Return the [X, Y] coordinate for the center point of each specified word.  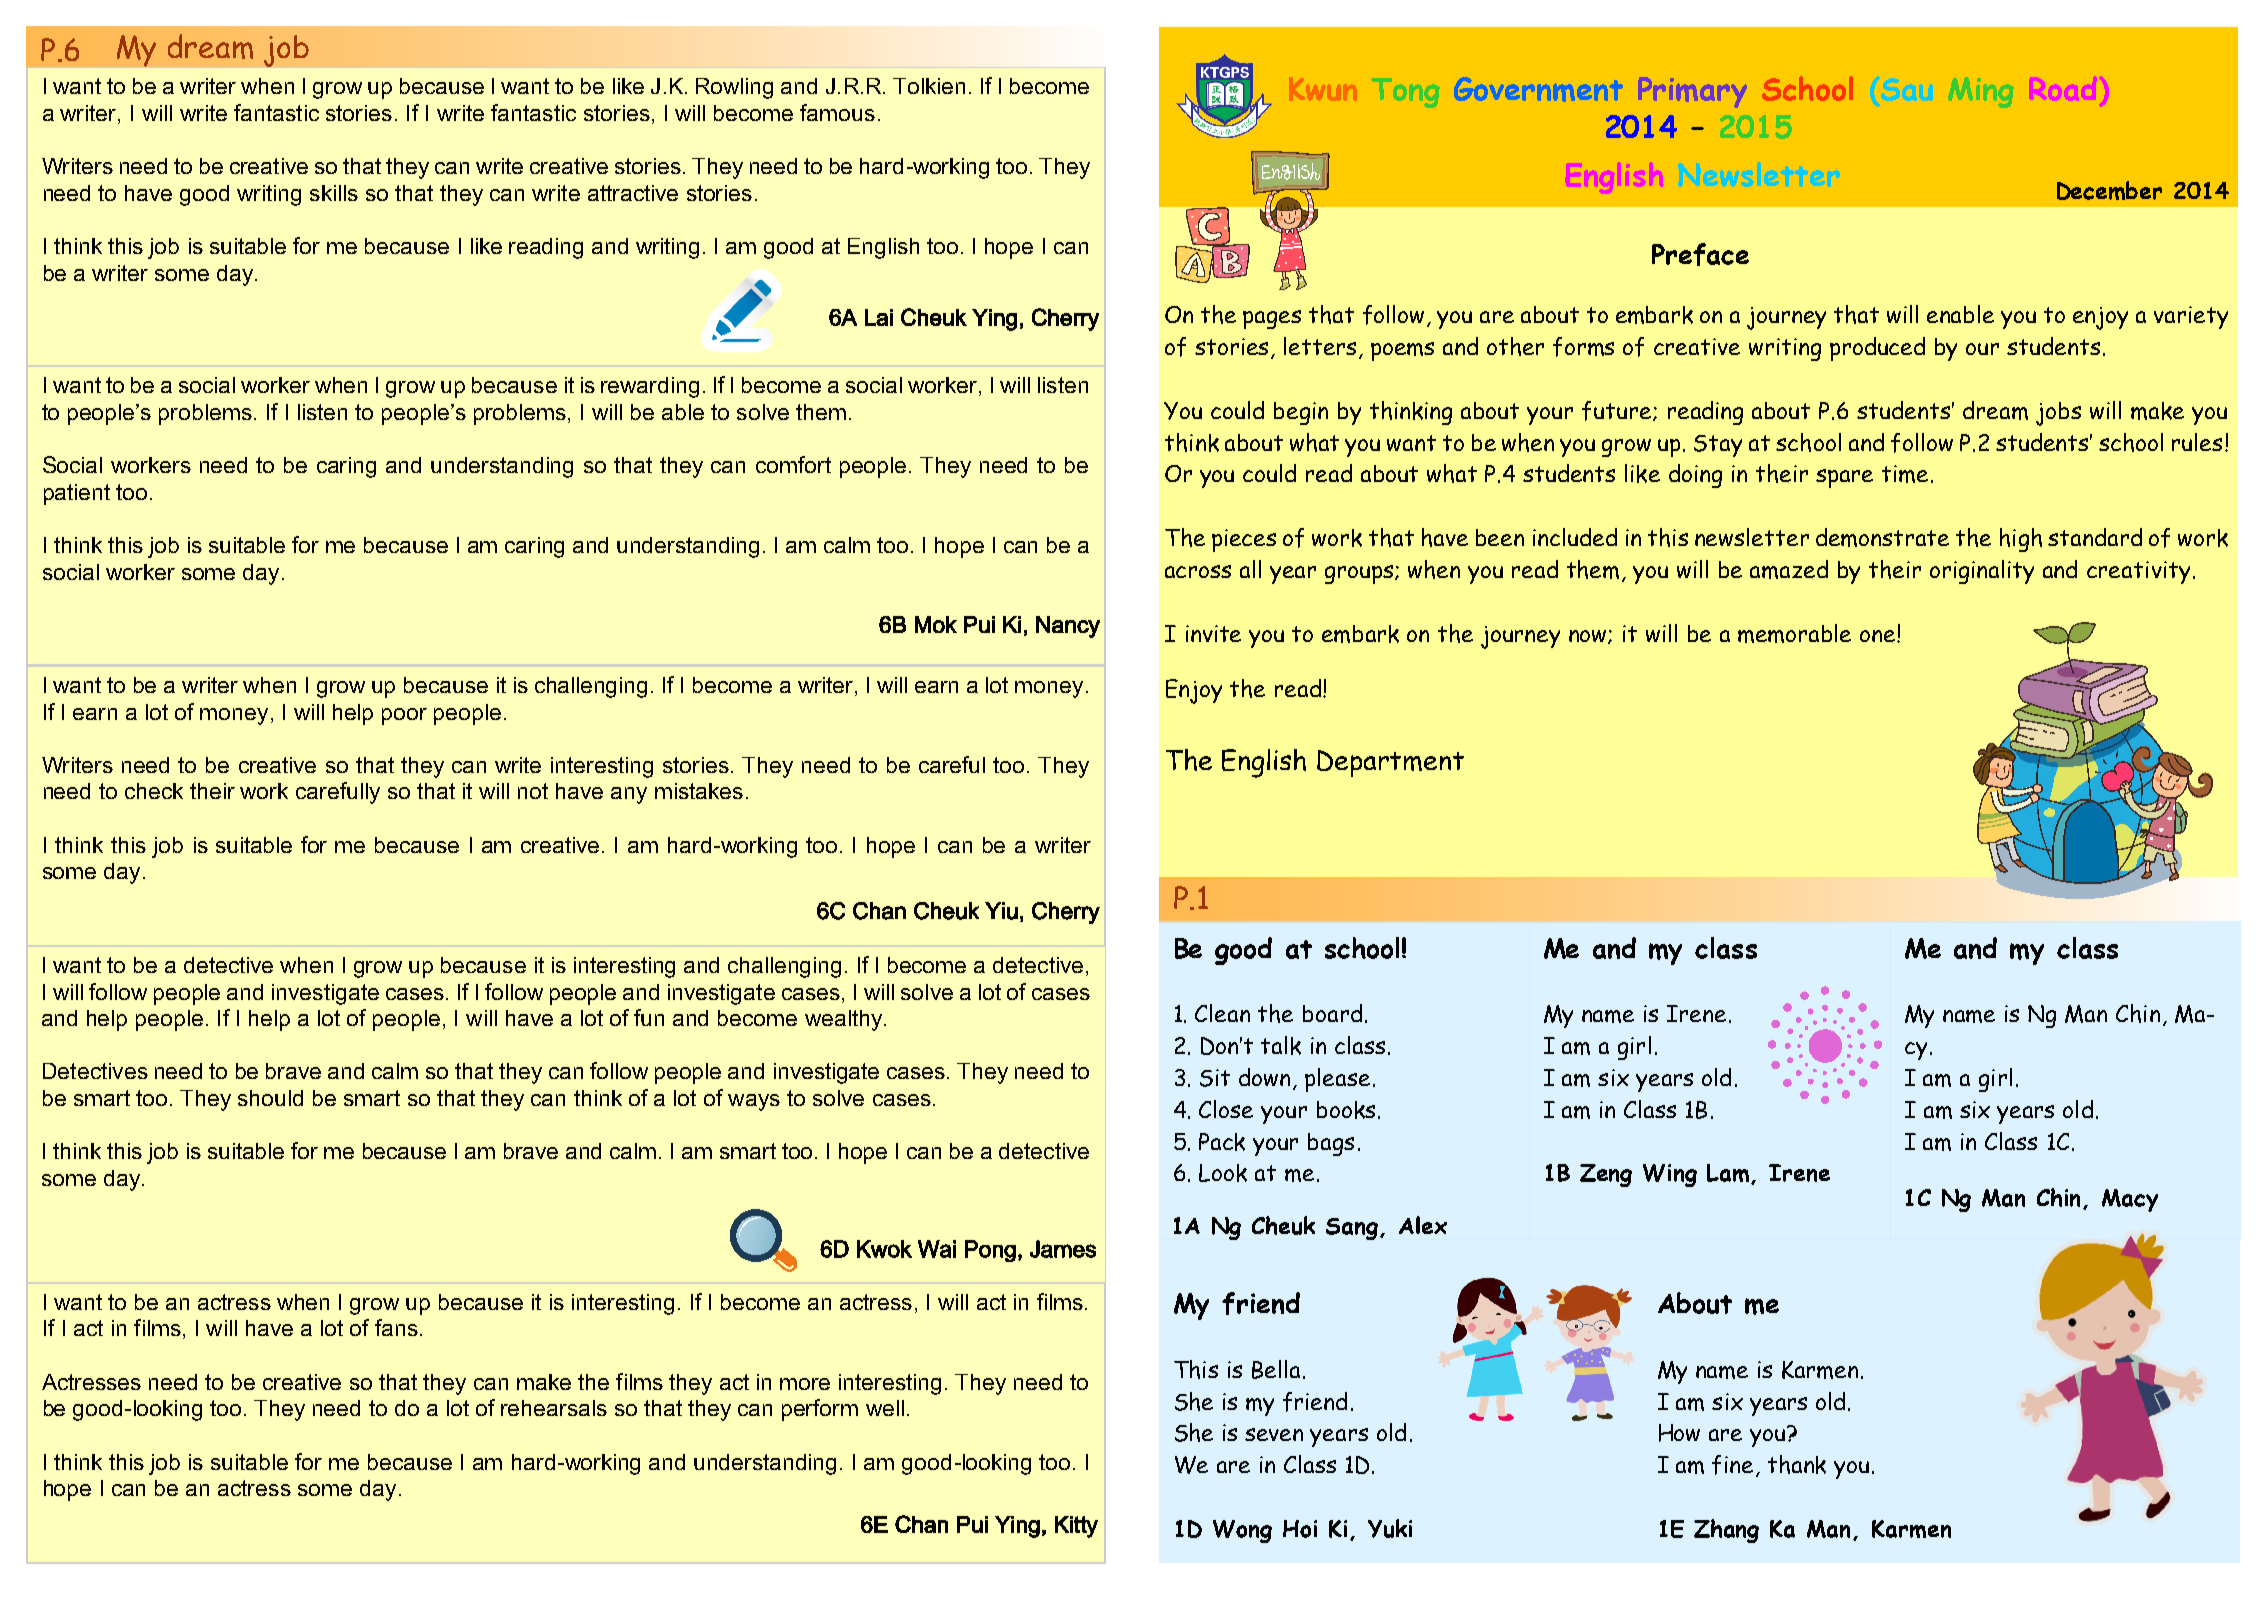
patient [77, 494]
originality [1982, 572]
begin [1301, 413]
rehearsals [554, 1408]
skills [334, 193]
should [270, 1098]
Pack [1222, 1142]
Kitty [1076, 1527]
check [154, 791]
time [1905, 474]
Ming [1981, 92]
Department [1390, 763]
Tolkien [929, 86]
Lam [1729, 1174]
